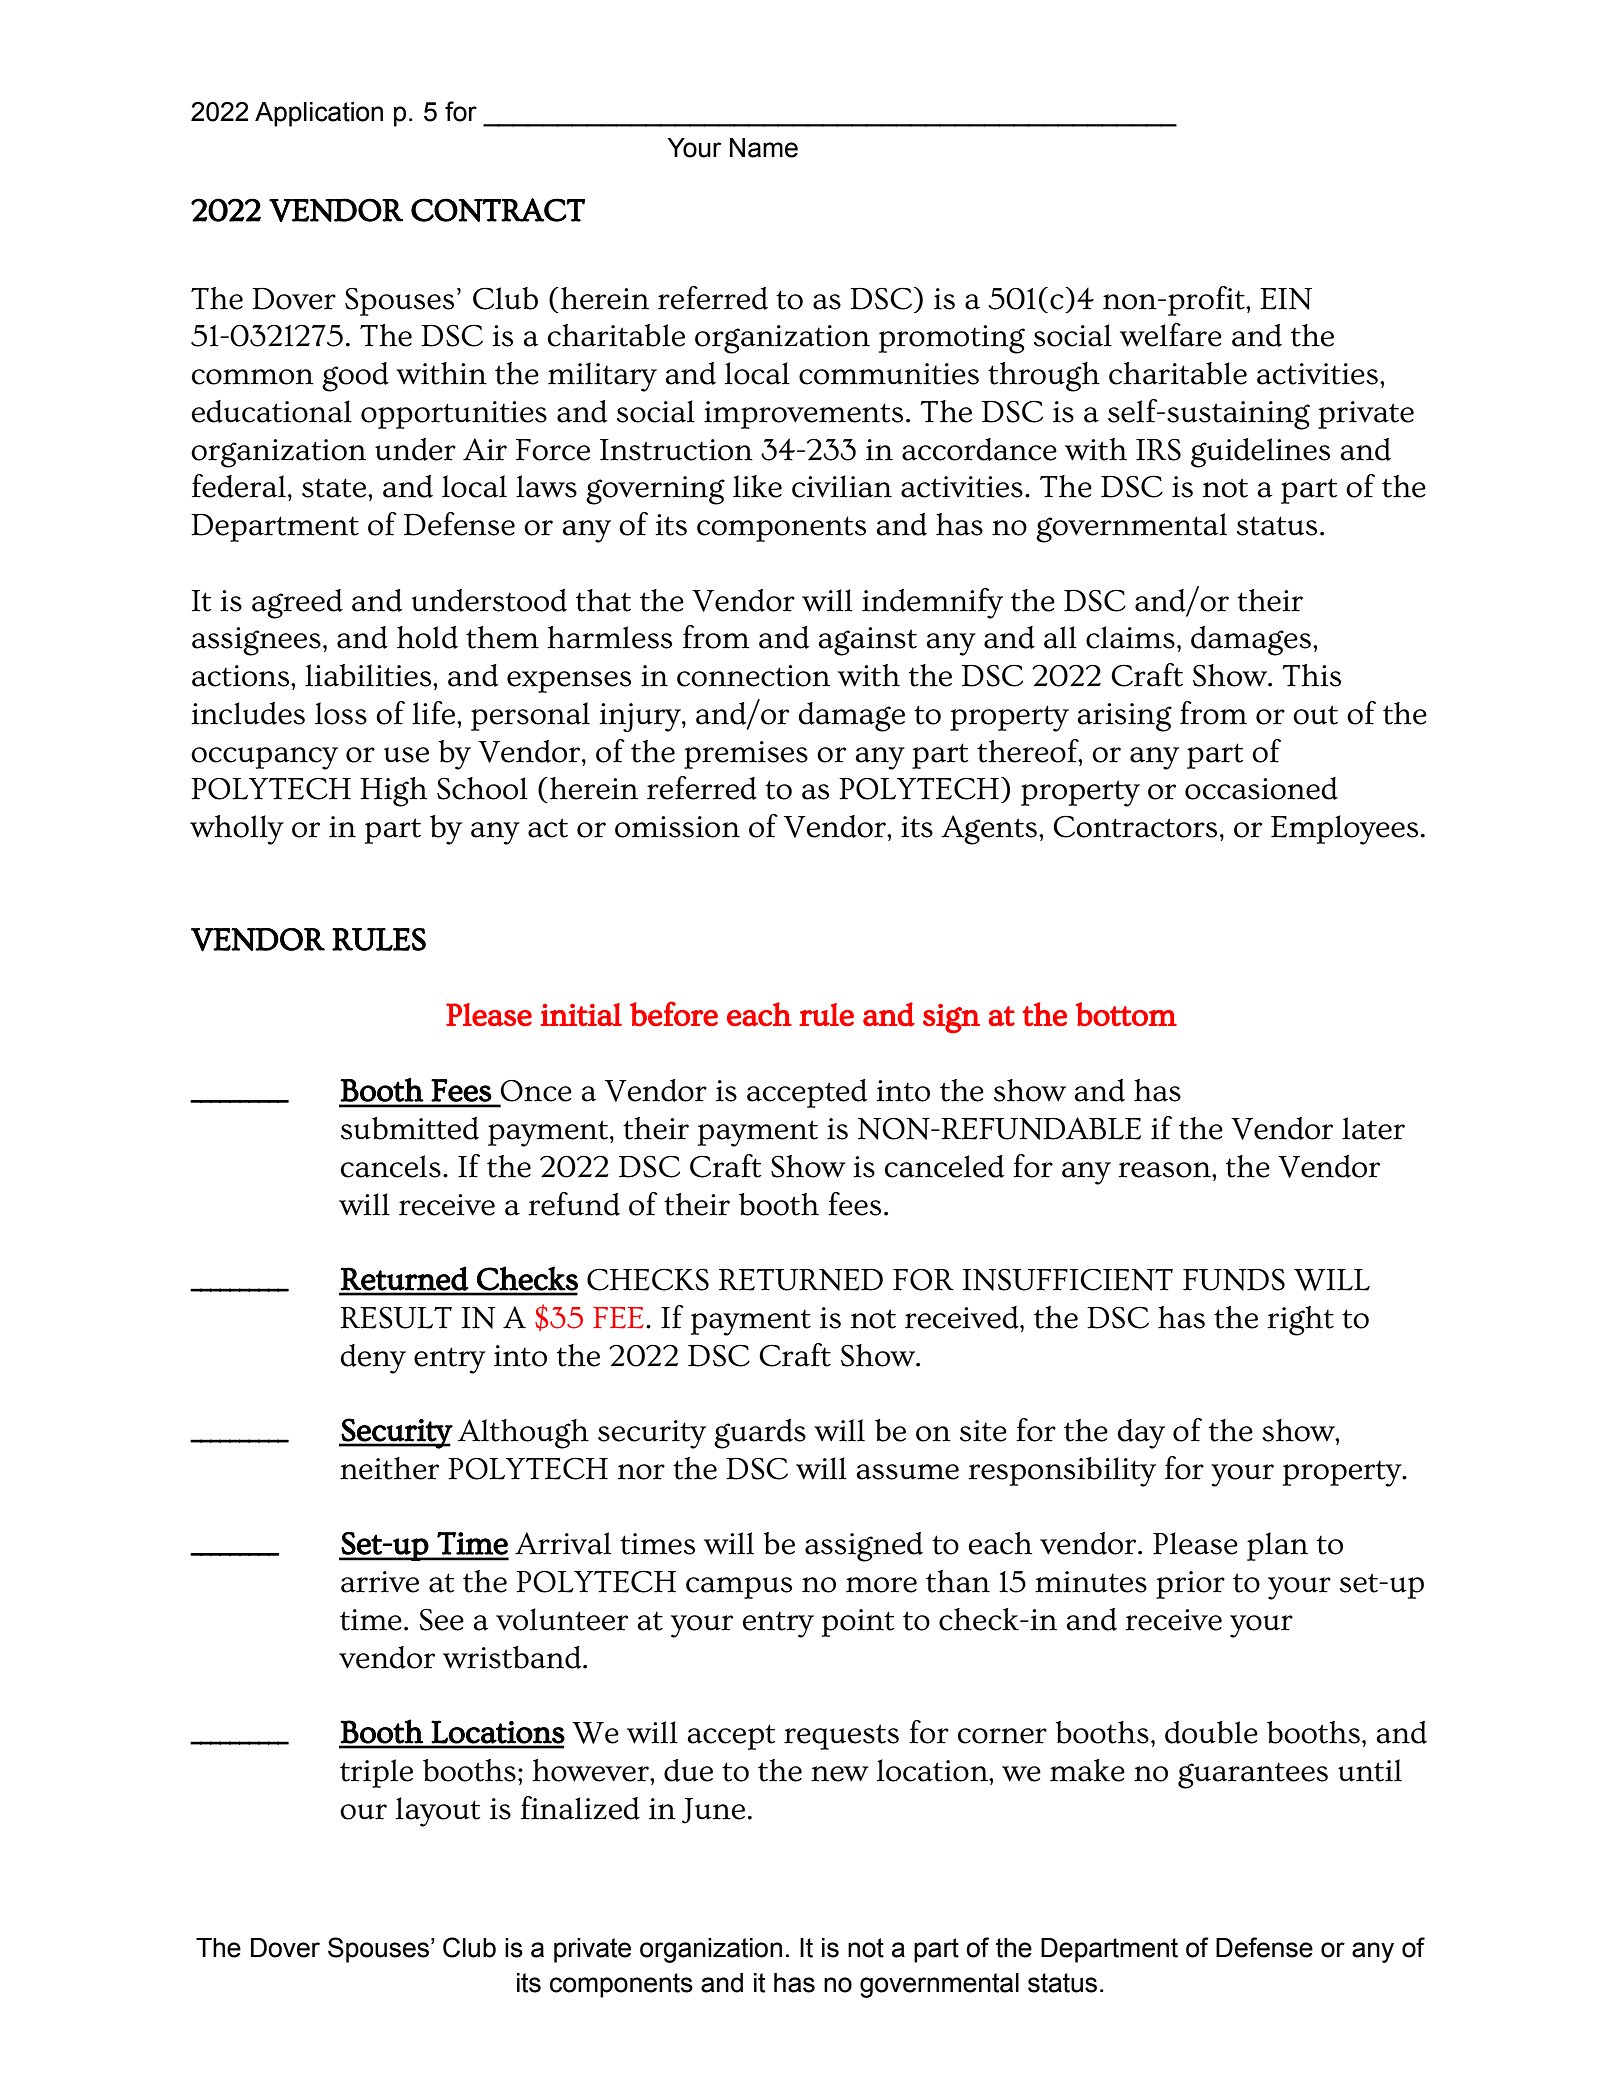  I want to click on triple, so click(376, 1773).
